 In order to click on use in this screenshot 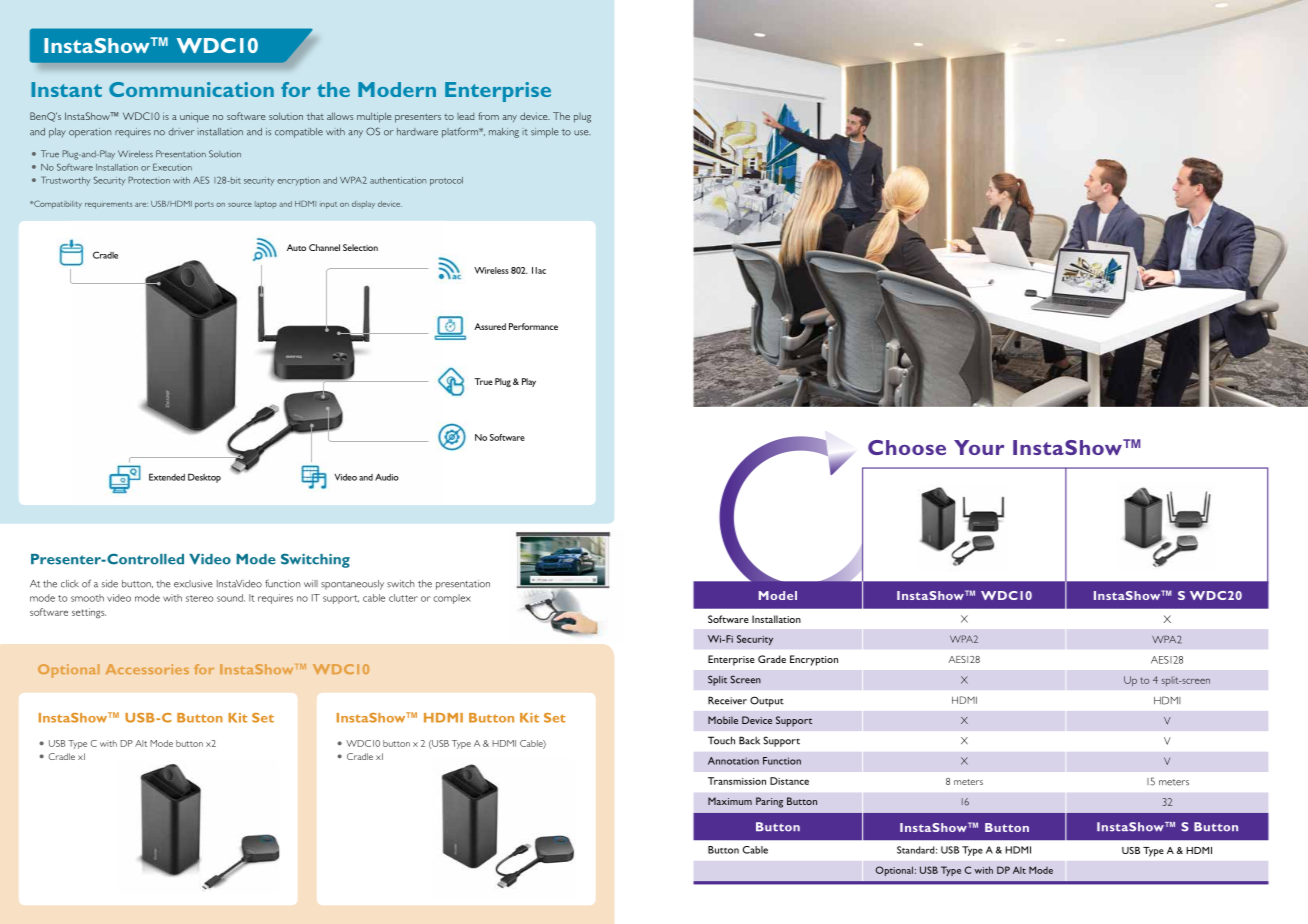, I will do `click(582, 133)`.
